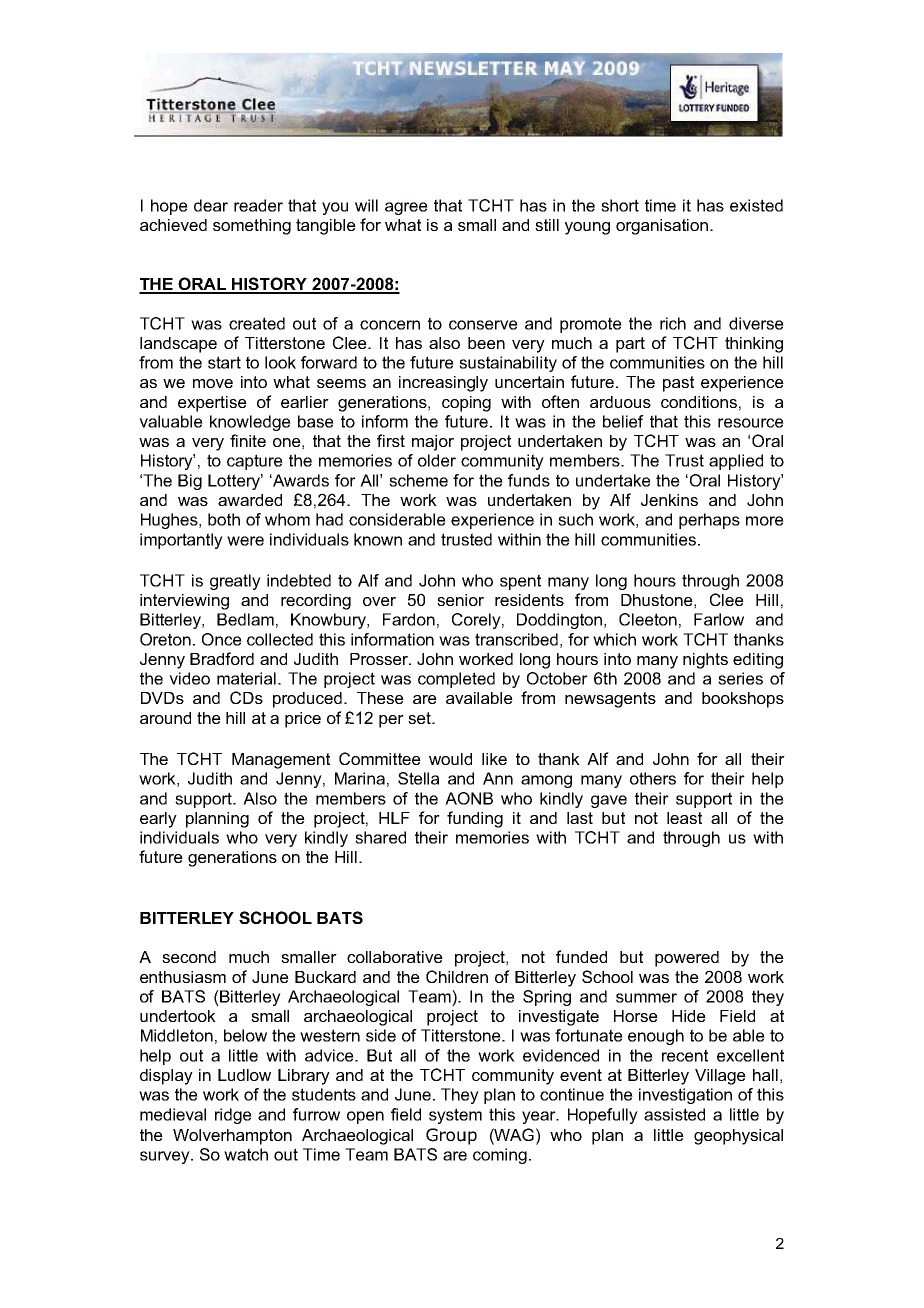  Describe the element at coordinates (662, 227) in the page. I see `organisation` at that location.
